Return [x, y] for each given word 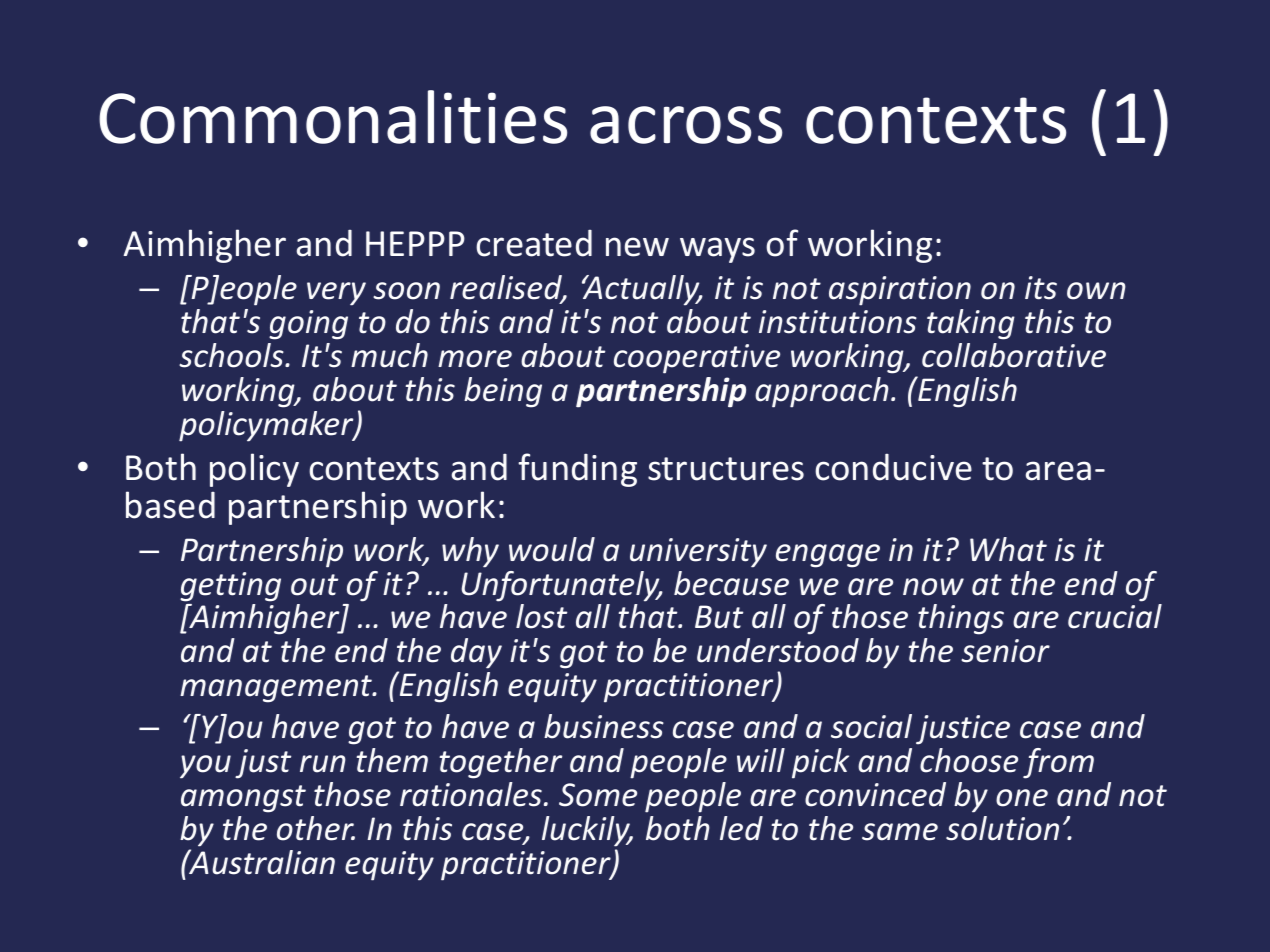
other [316, 828]
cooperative [697, 359]
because [731, 583]
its [1041, 288]
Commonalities [333, 117]
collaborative [1014, 355]
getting [230, 587]
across [686, 125]
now [933, 587]
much [389, 355]
